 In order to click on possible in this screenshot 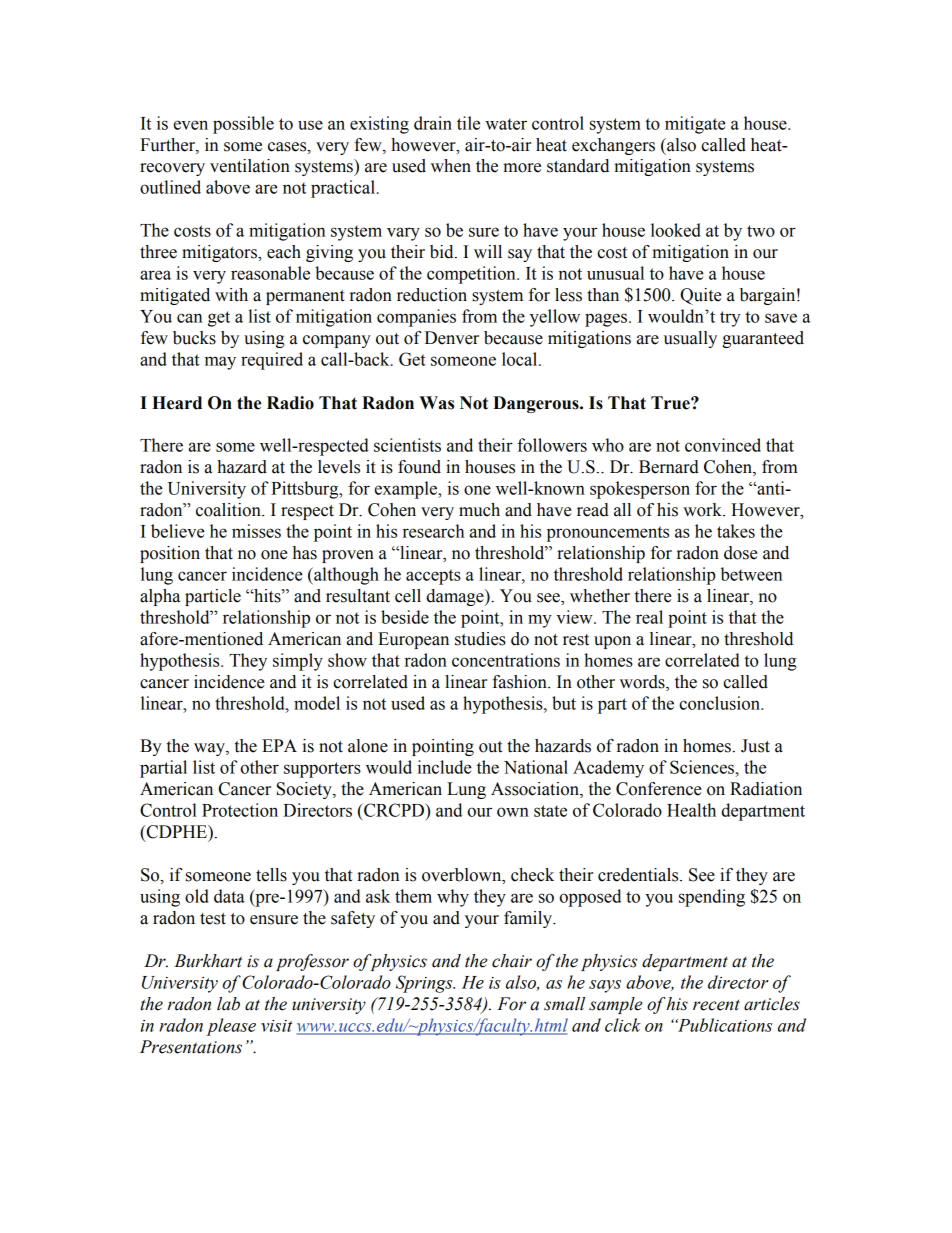, I will do `click(243, 125)`.
